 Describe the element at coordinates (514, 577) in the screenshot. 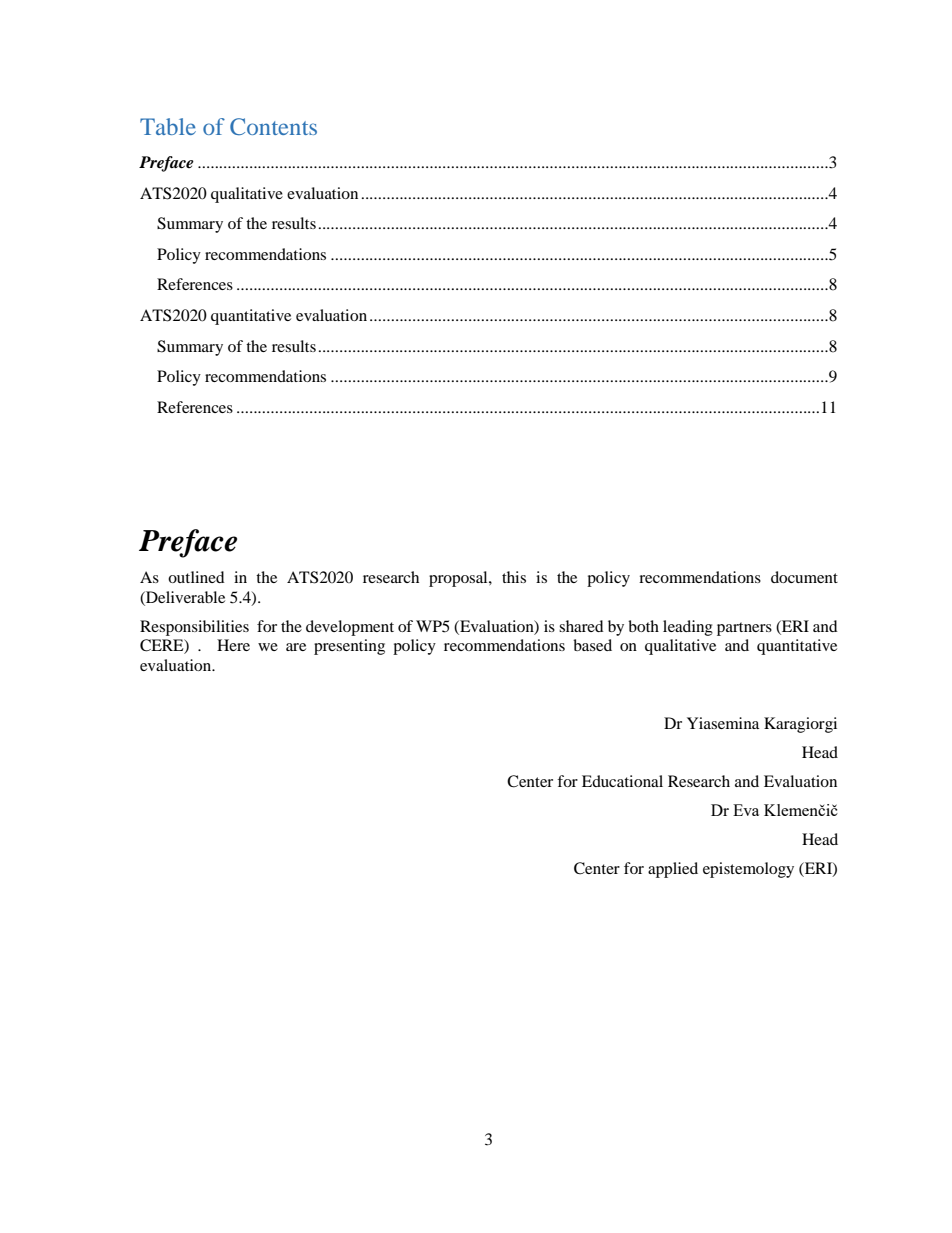

I see `this` at that location.
